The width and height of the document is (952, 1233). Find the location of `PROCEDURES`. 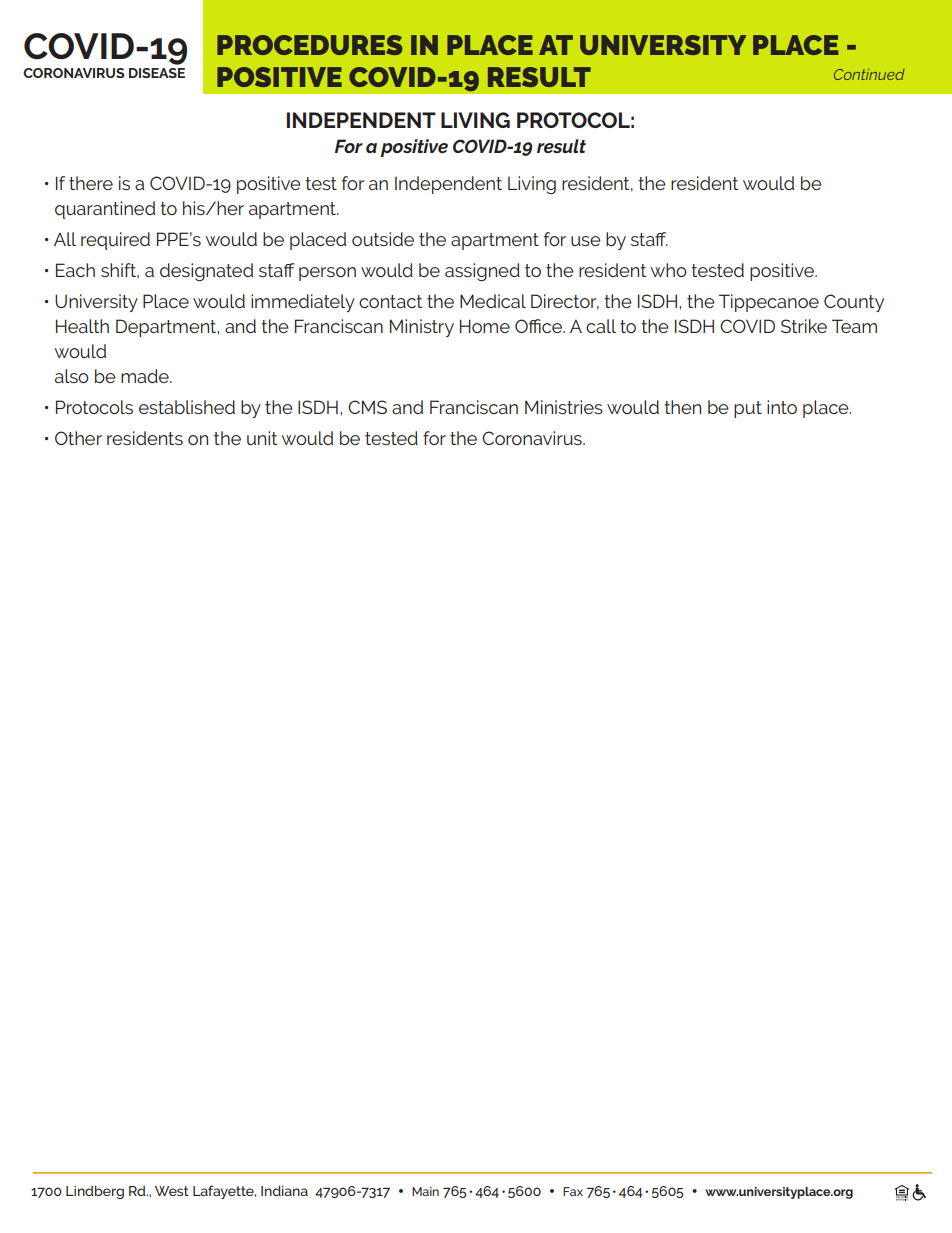

PROCEDURES is located at coordinates (310, 45).
